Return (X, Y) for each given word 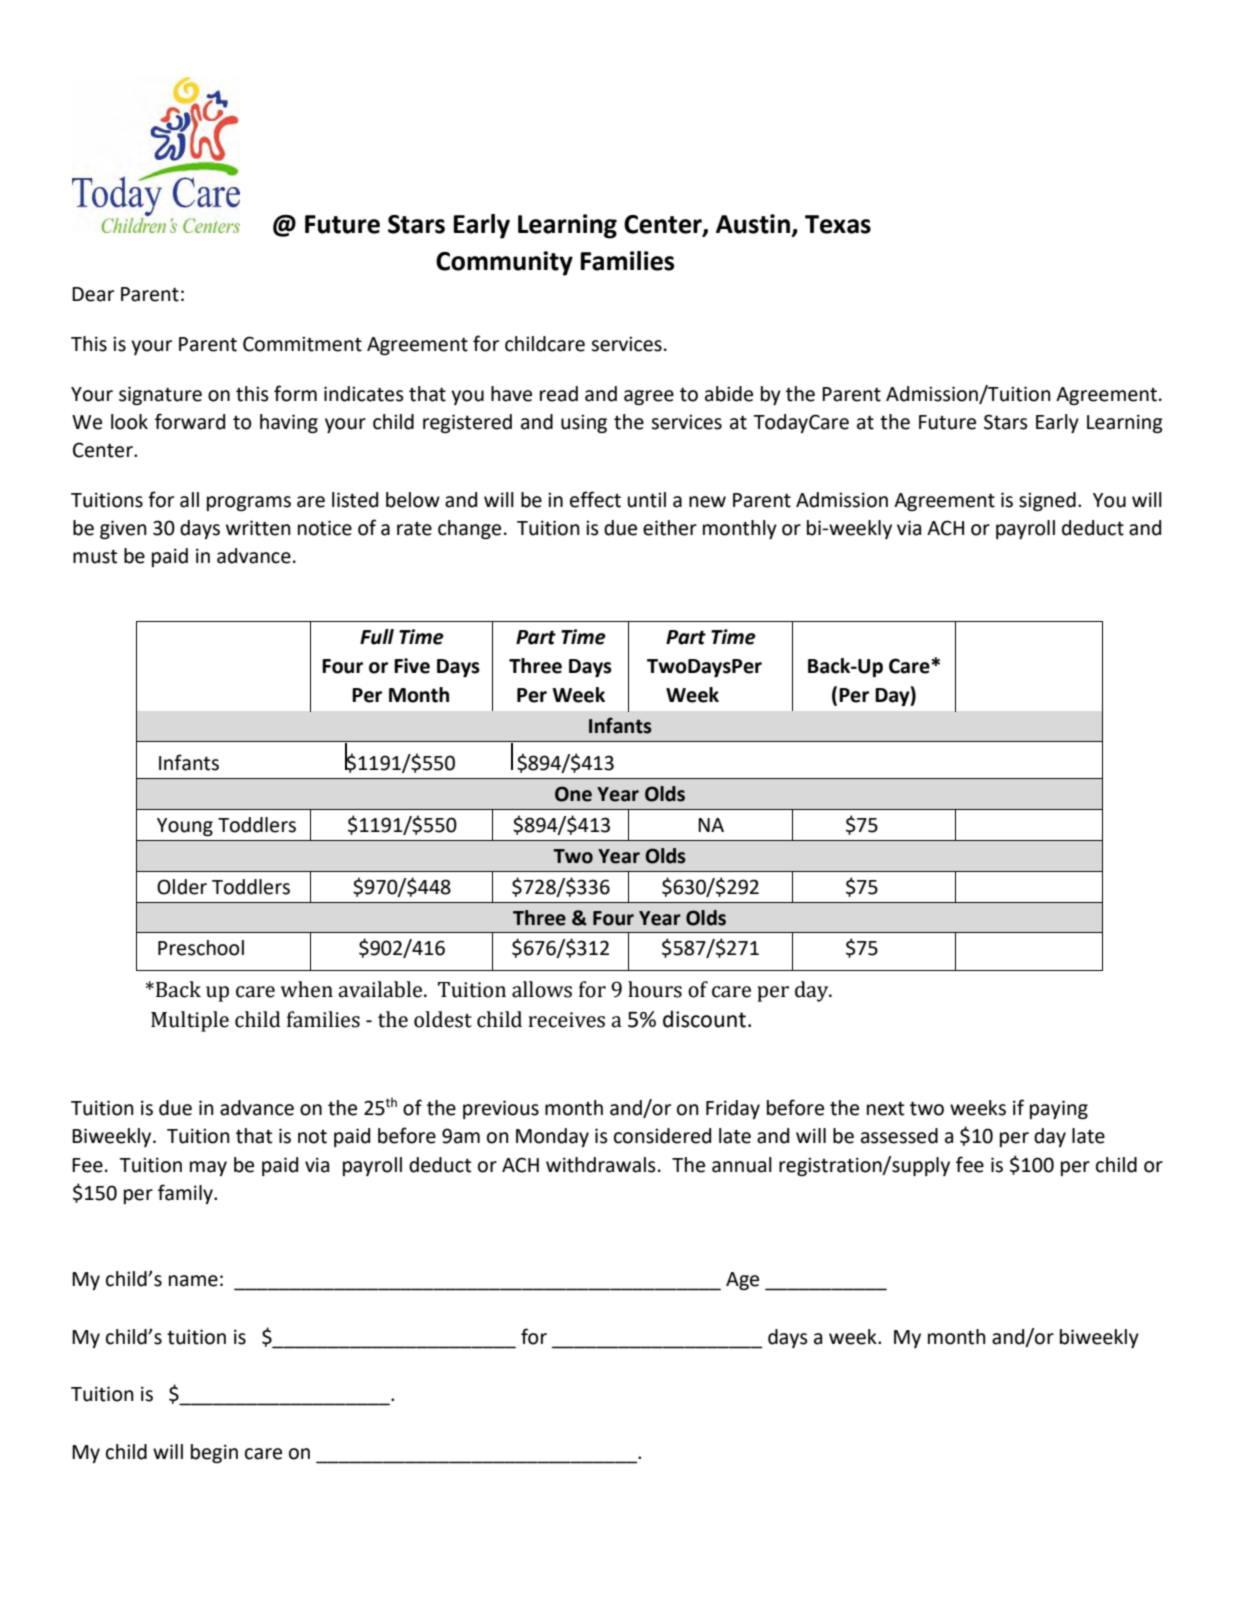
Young (185, 827)
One (573, 794)
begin (214, 1453)
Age (742, 1281)
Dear (93, 294)
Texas (838, 224)
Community (504, 263)
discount (704, 1019)
